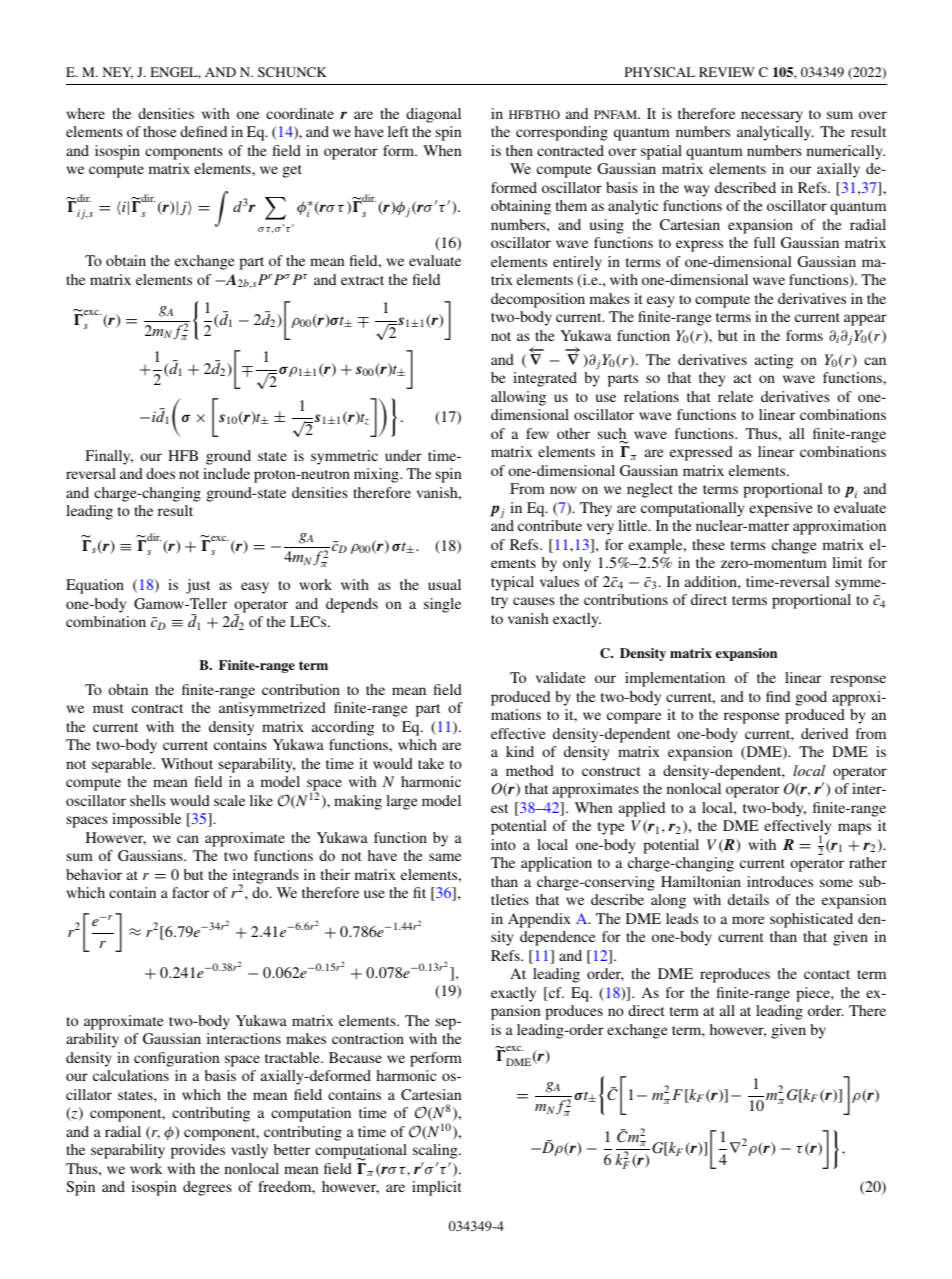 The height and width of the image is (1279, 952). Describe the element at coordinates (160, 473) in the image. I see `does` at that location.
